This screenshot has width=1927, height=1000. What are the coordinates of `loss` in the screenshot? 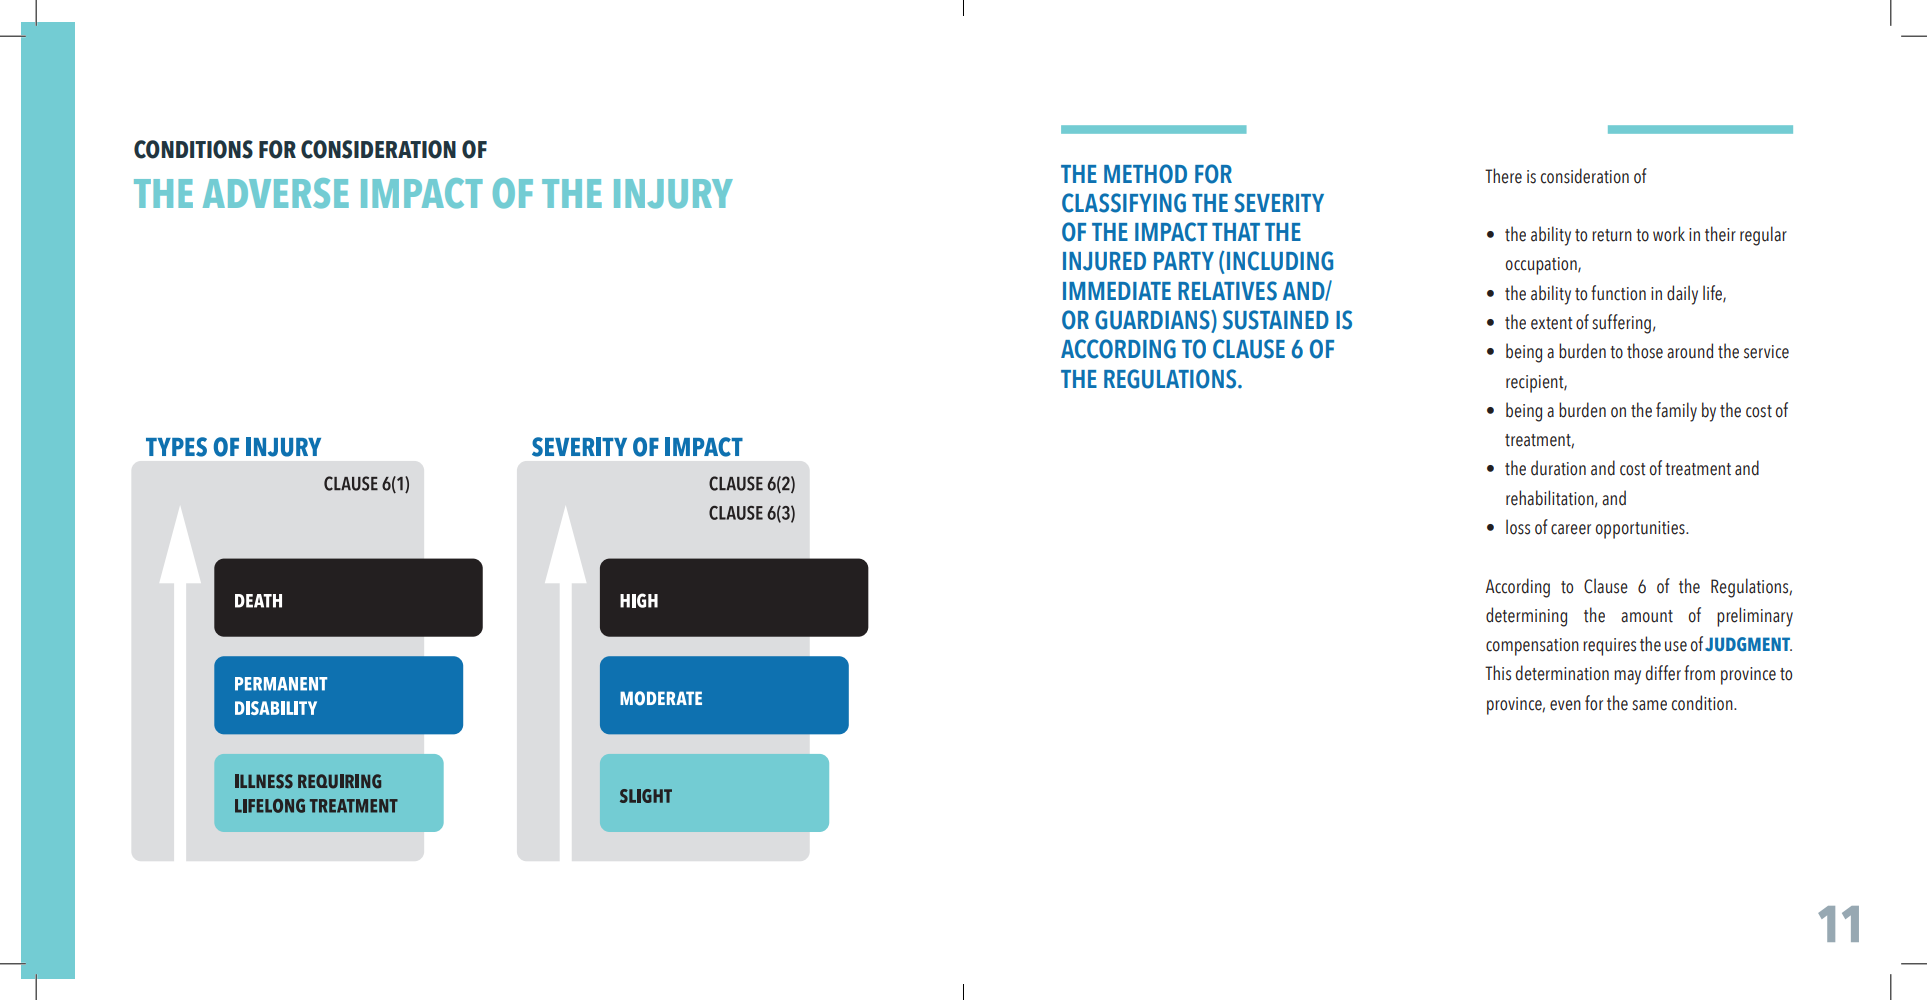 It's located at (1518, 527).
